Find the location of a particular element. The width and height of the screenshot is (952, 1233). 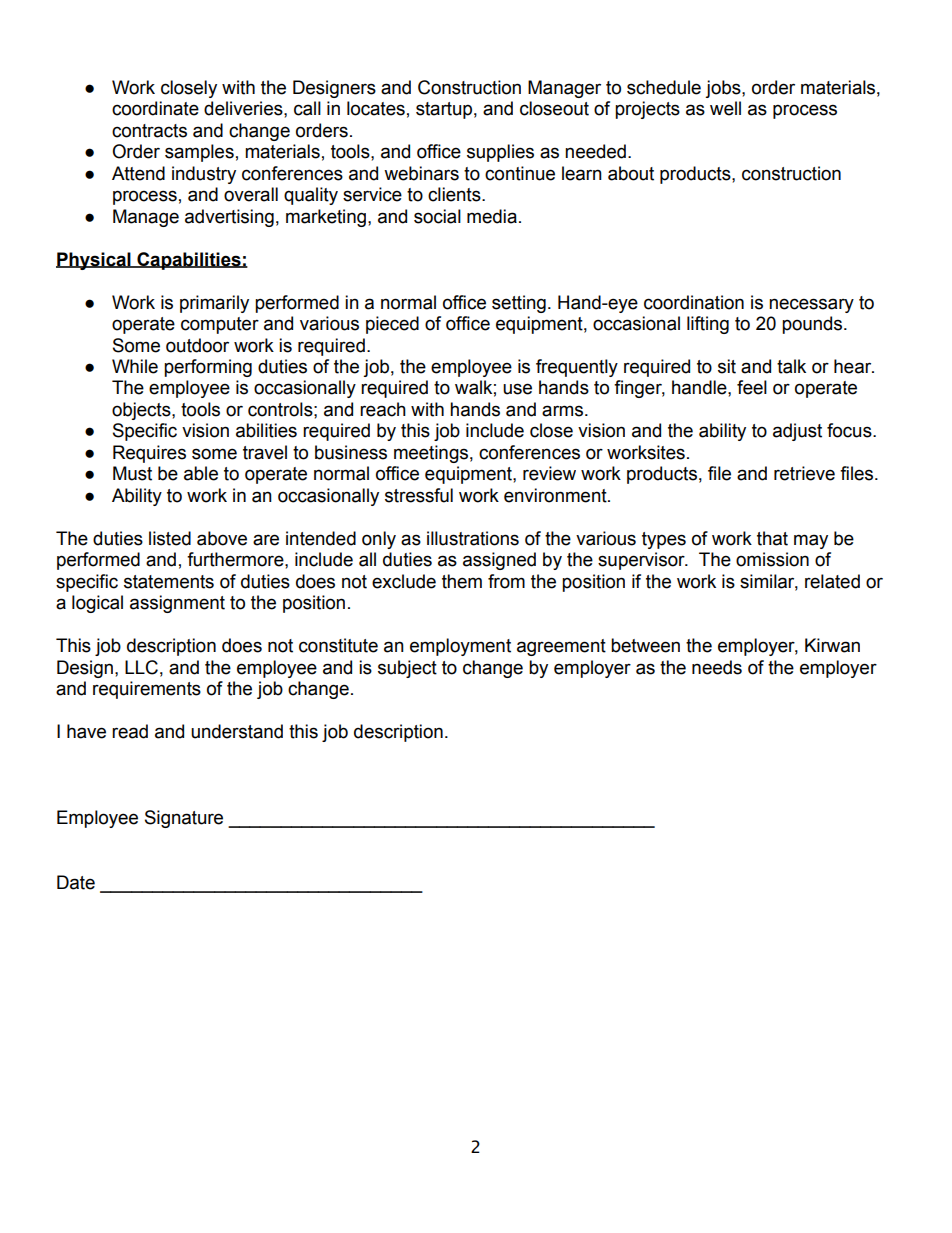

employment is located at coordinates (460, 647).
